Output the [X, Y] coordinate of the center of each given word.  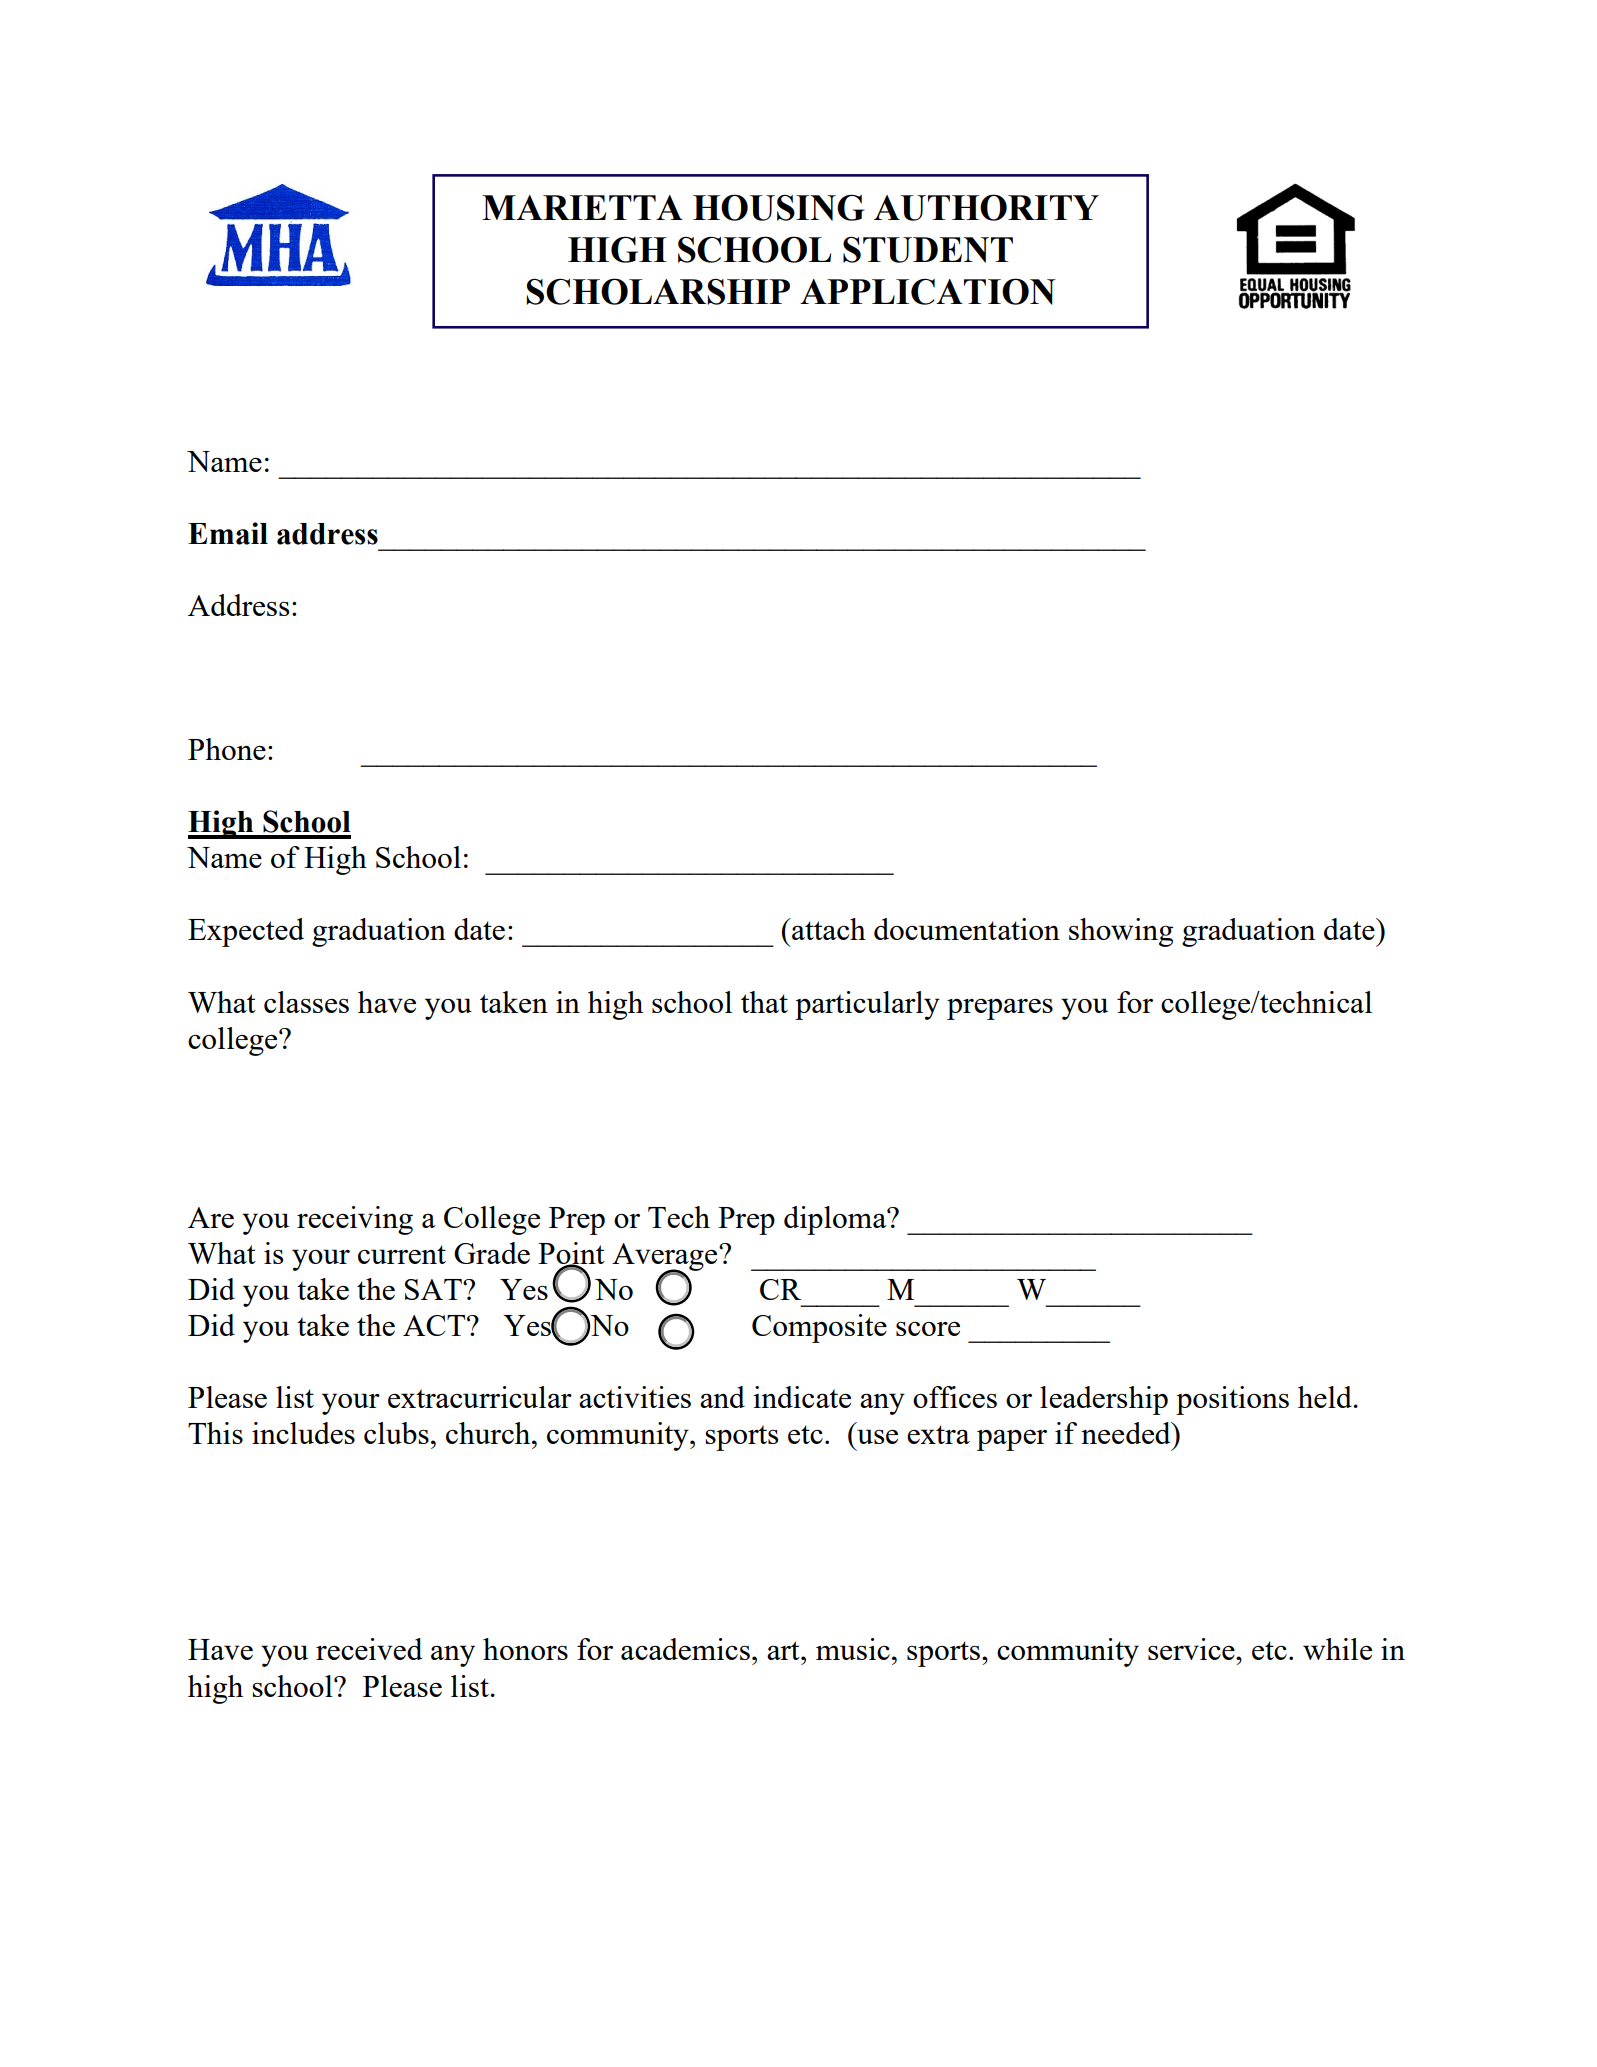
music [853, 1649]
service [1192, 1649]
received [369, 1649]
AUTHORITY [986, 207]
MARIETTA [582, 207]
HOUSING [778, 207]
